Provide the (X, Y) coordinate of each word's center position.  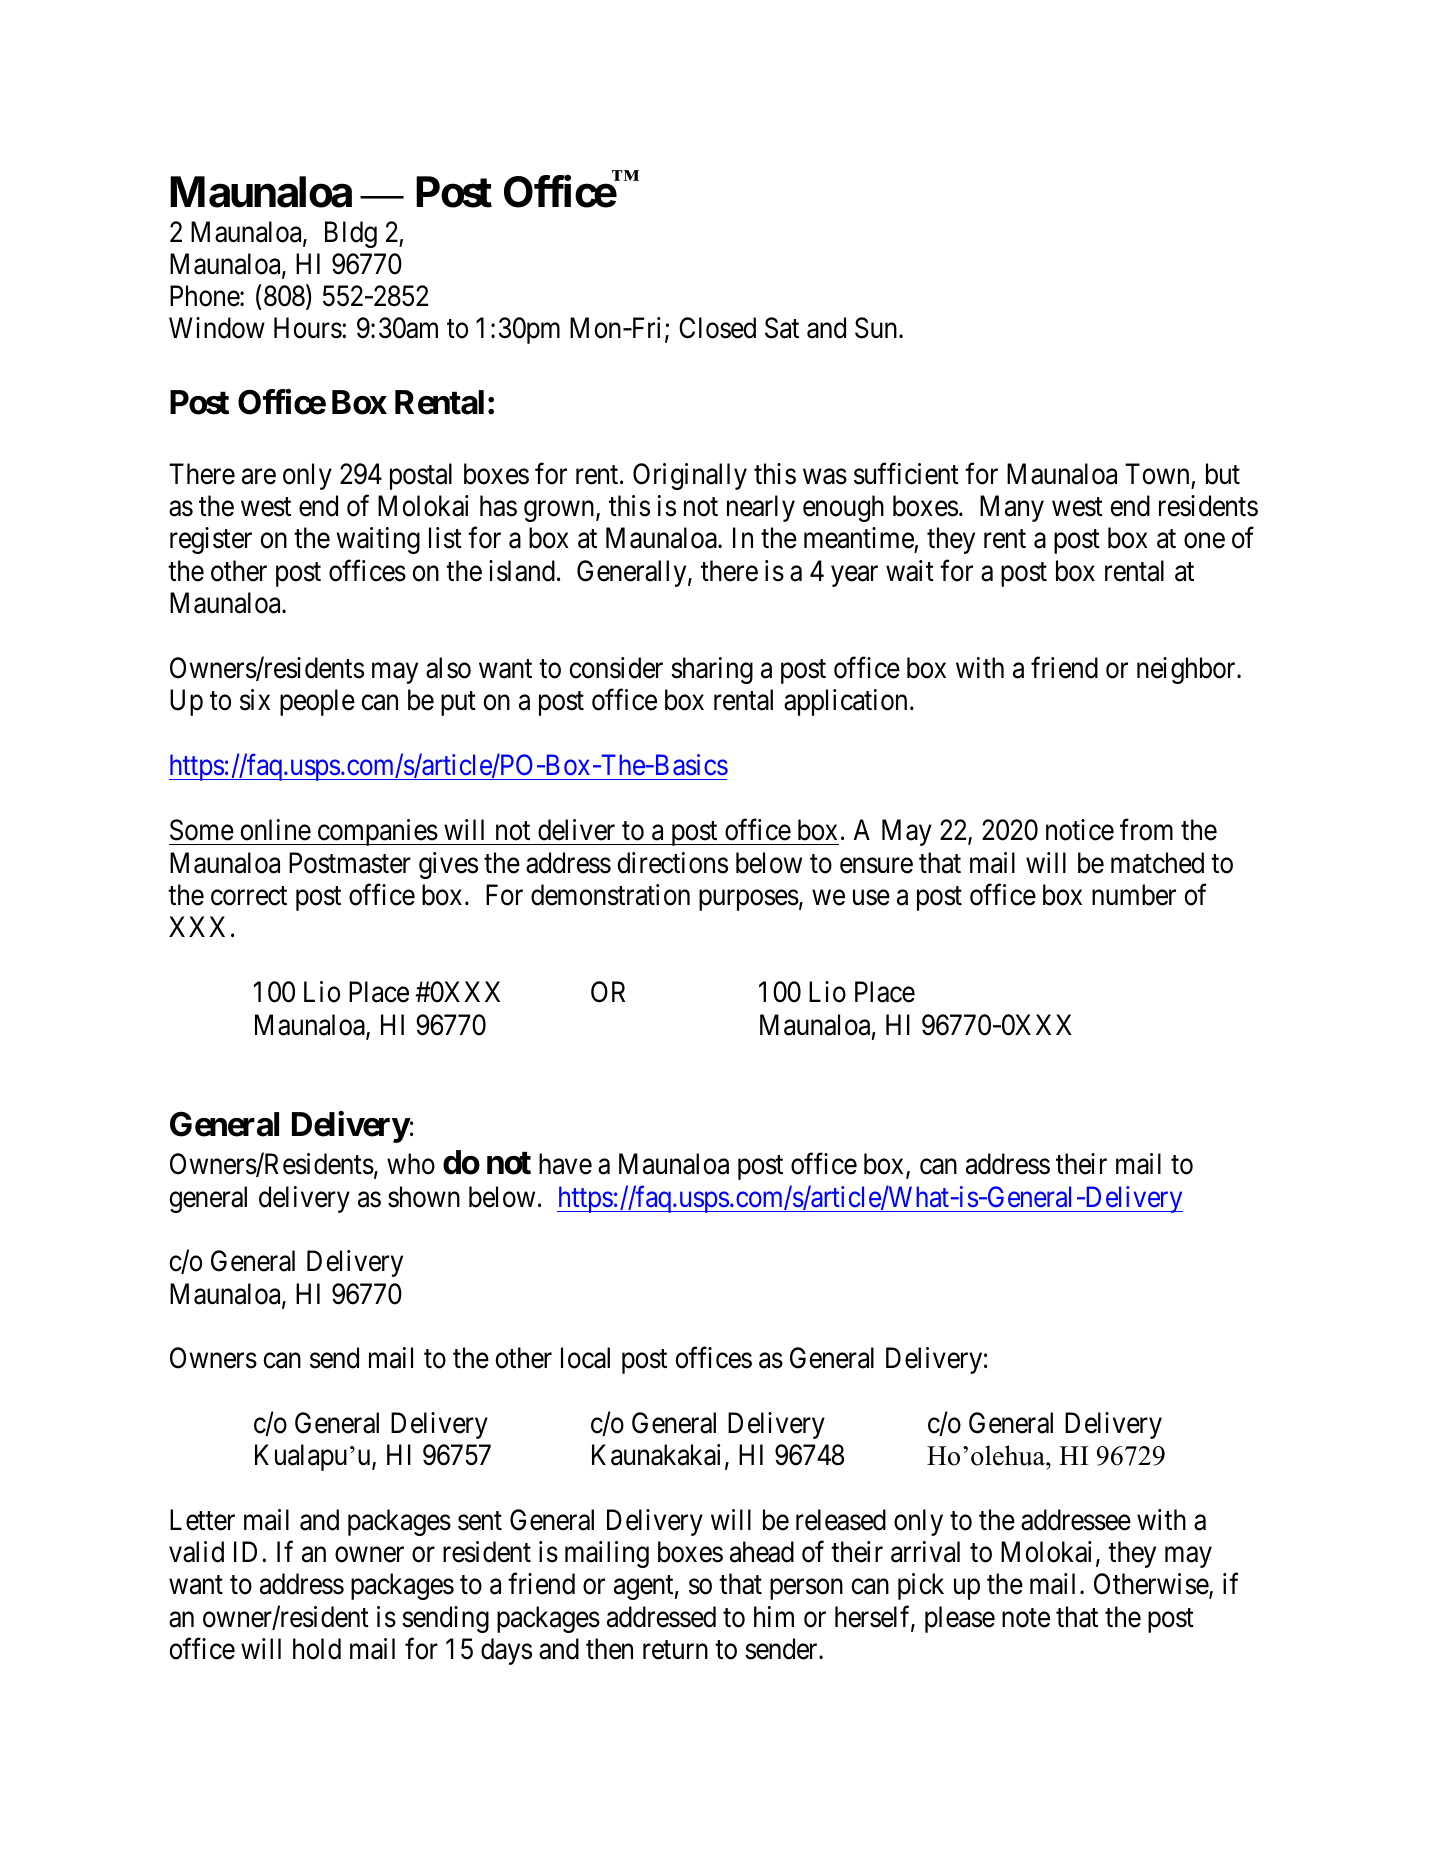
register (211, 540)
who (411, 1164)
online (275, 830)
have (565, 1164)
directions (672, 863)
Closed (717, 328)
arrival (925, 1552)
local (585, 1358)
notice (1080, 830)
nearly (761, 508)
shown (424, 1197)
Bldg (351, 234)
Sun (877, 328)
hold (317, 1649)
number (1134, 895)
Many (1012, 509)
